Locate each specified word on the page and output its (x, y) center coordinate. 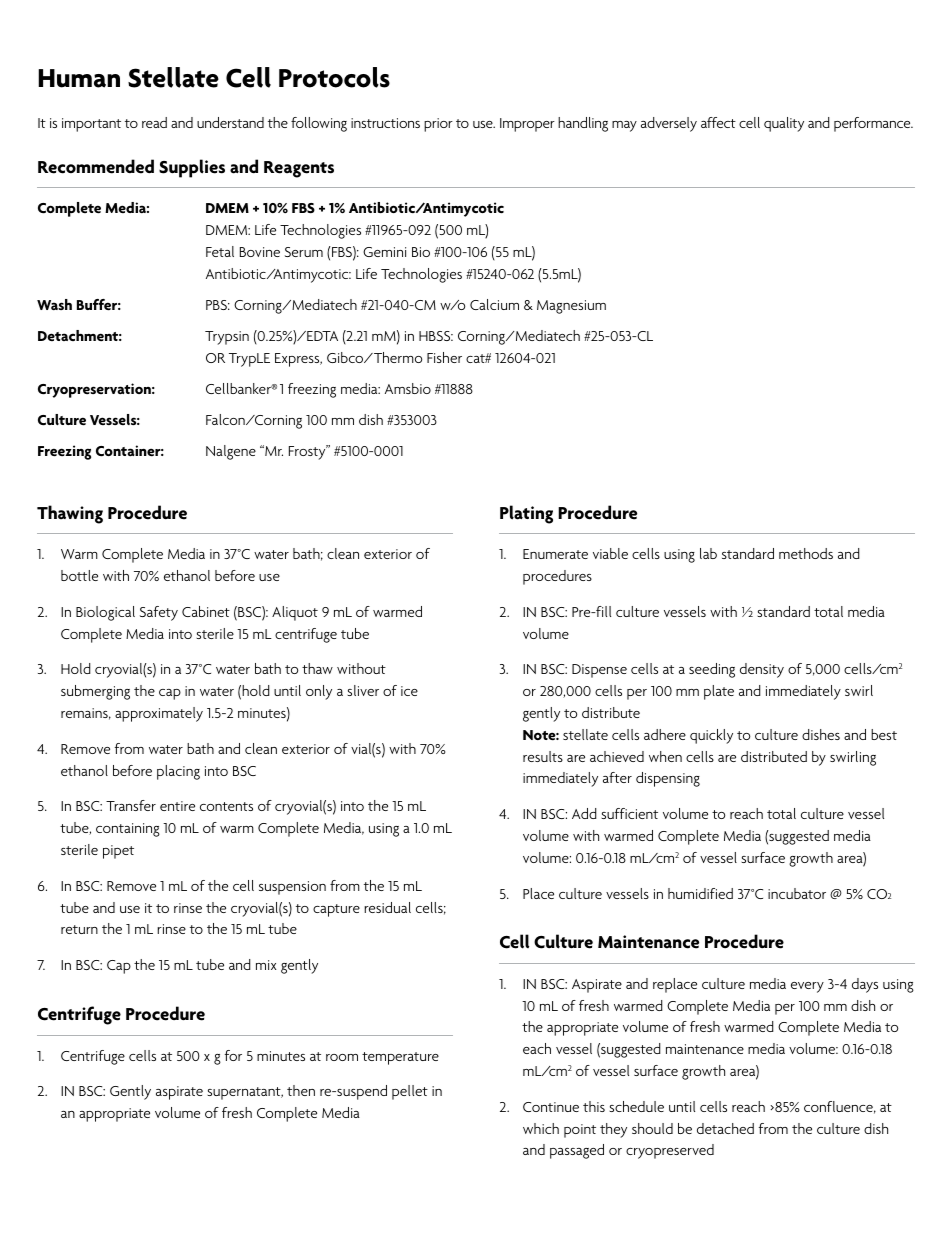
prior (438, 125)
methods (806, 553)
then (301, 1090)
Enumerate (555, 554)
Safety (159, 613)
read (154, 122)
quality (784, 124)
